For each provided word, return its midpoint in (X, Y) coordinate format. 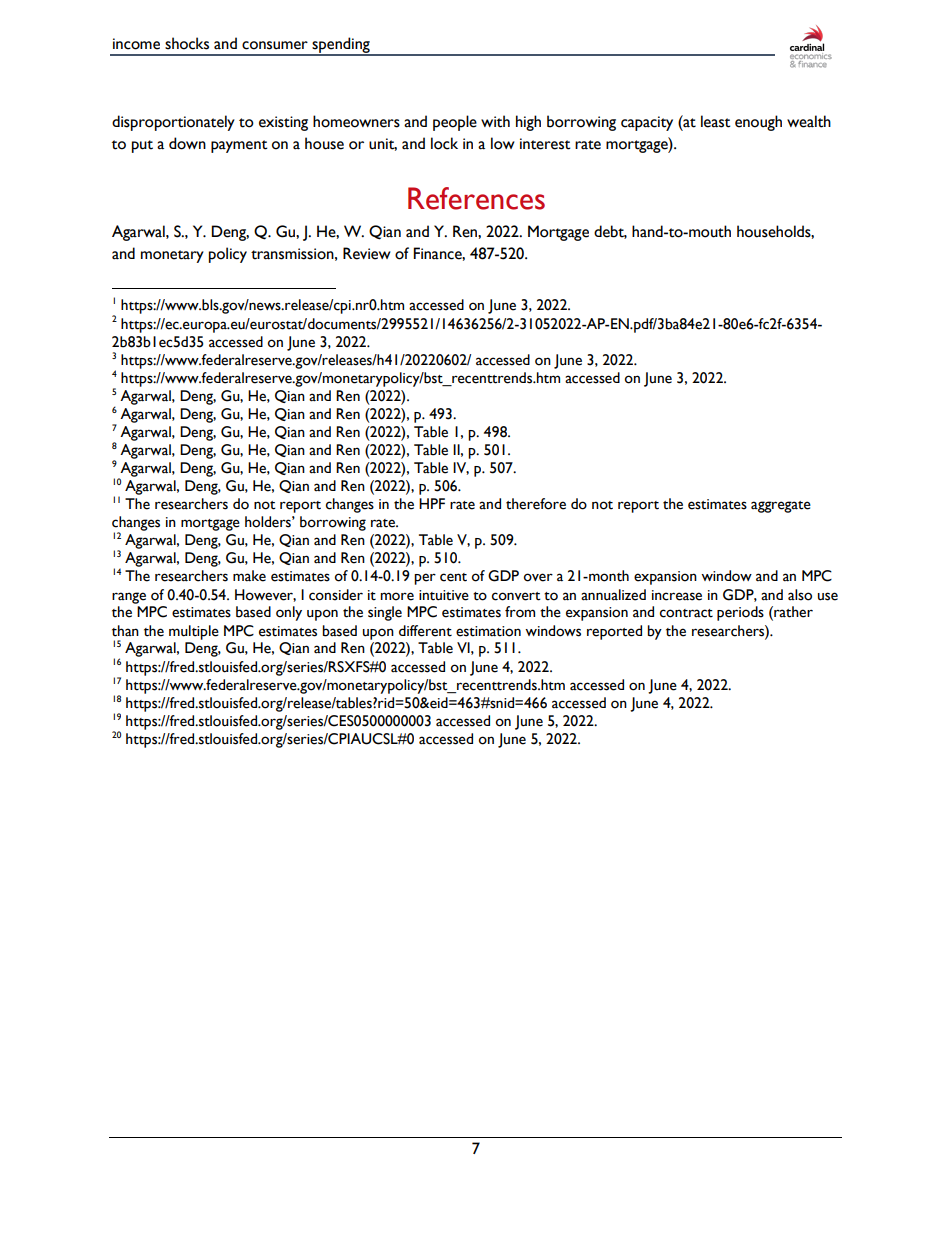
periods (740, 613)
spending (341, 46)
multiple (194, 632)
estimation (488, 631)
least (716, 121)
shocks (187, 43)
